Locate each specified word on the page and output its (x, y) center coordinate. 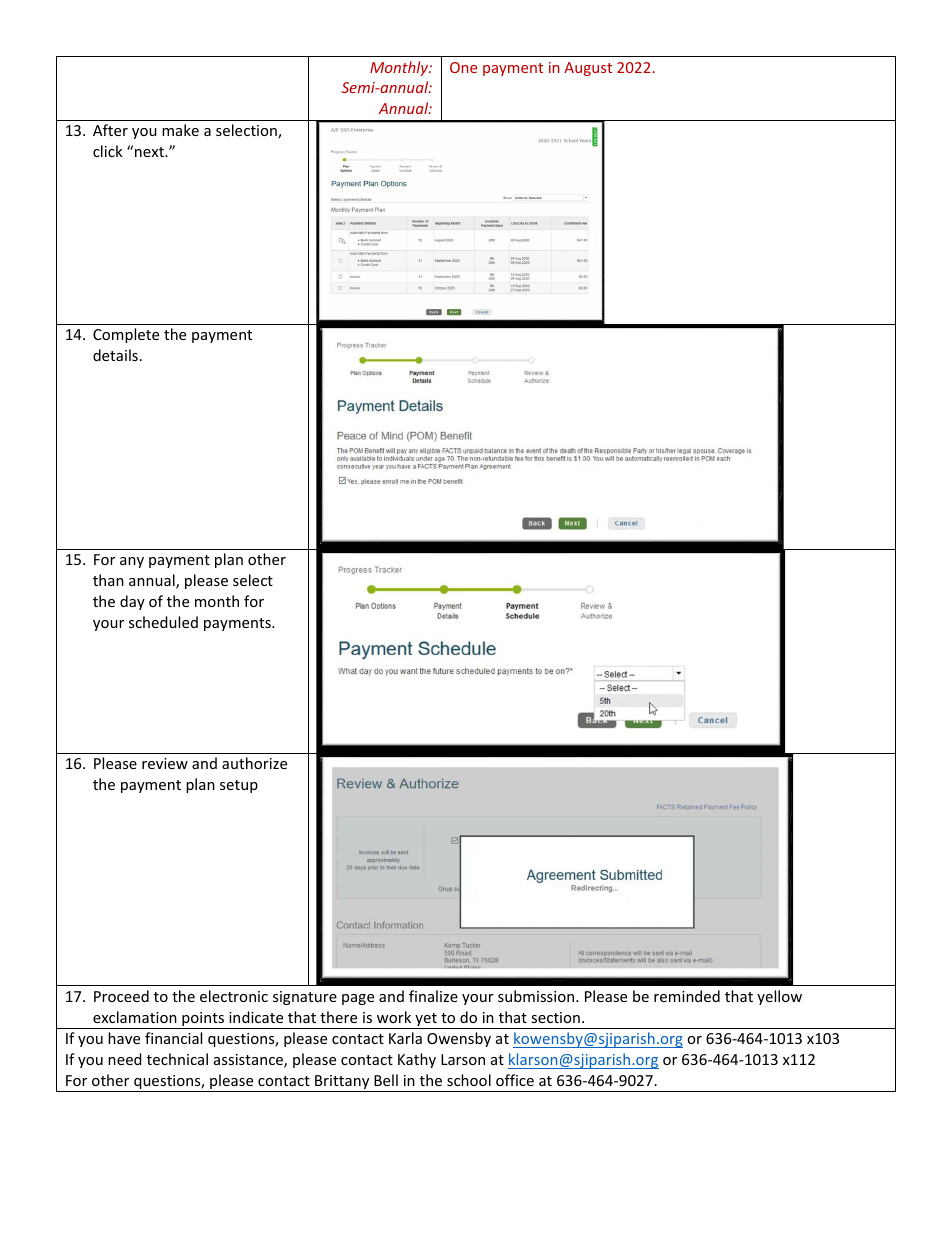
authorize (254, 763)
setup (239, 786)
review (165, 763)
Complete (126, 335)
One (463, 67)
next (150, 152)
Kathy (417, 1060)
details (115, 355)
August (588, 69)
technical (177, 1059)
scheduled (163, 622)
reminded (687, 996)
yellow (779, 997)
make (180, 130)
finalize (433, 996)
